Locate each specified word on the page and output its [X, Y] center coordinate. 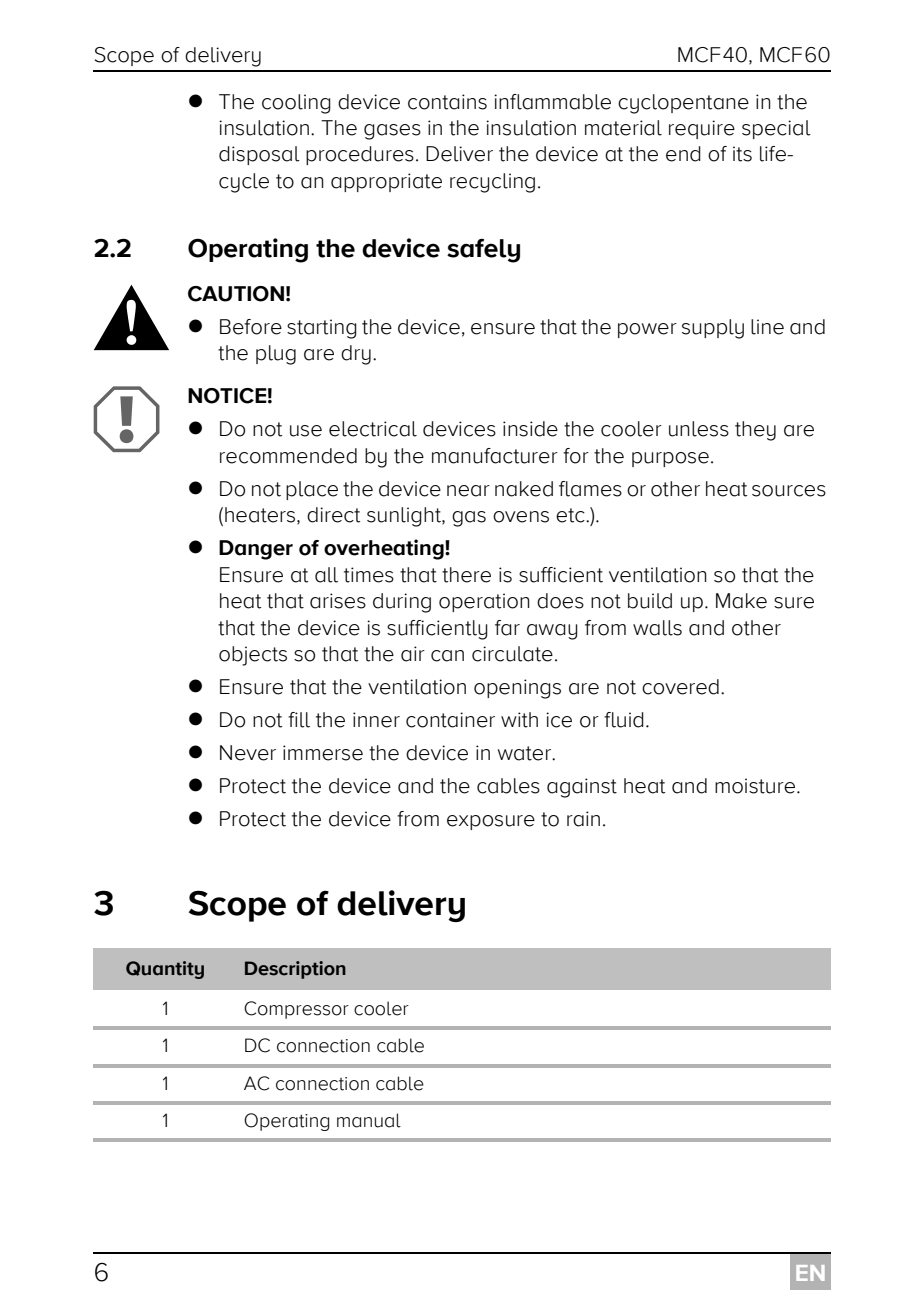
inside [530, 429]
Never [248, 753]
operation [484, 602]
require [702, 129]
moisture [756, 786]
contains [447, 102]
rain [583, 819]
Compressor [296, 1010]
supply [713, 329]
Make [741, 601]
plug [276, 355]
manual [369, 1120]
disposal [259, 155]
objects [253, 656]
